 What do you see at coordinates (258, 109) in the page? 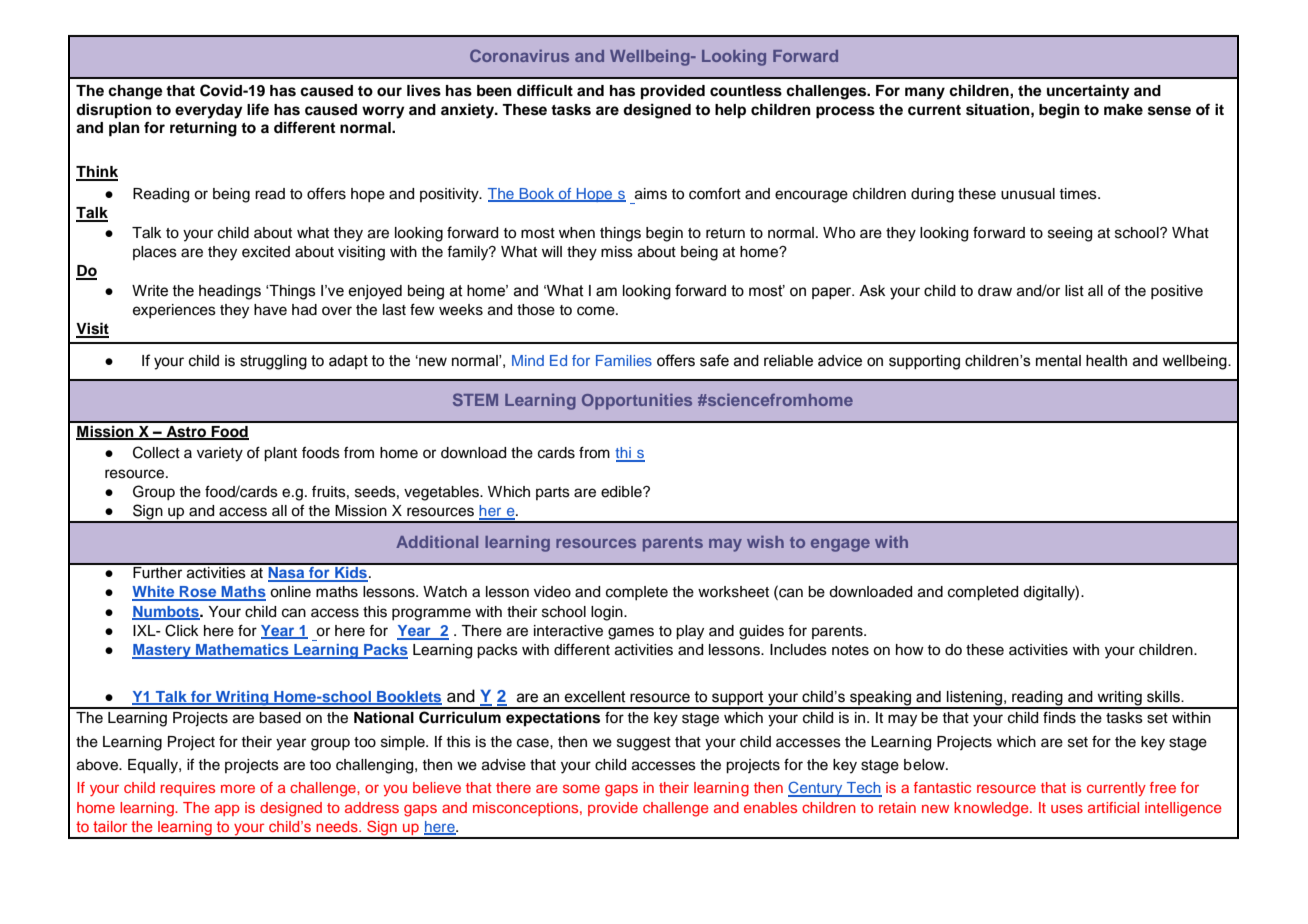
I see `life` at bounding box center [258, 109].
